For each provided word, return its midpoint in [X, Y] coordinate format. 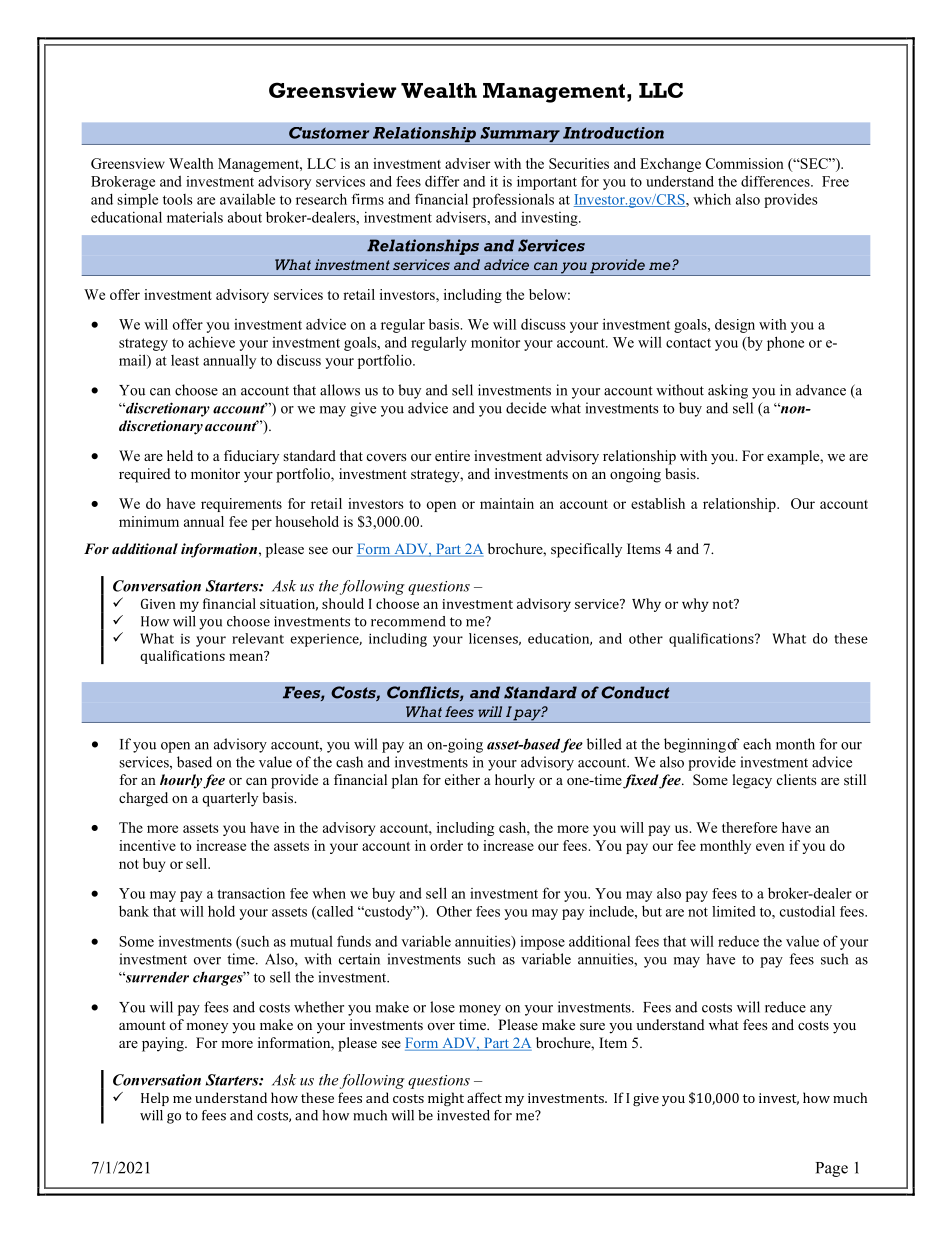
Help [155, 1099]
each [757, 744]
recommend [408, 621]
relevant [258, 638]
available [247, 199]
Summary [520, 136]
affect [484, 1097]
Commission [745, 163]
